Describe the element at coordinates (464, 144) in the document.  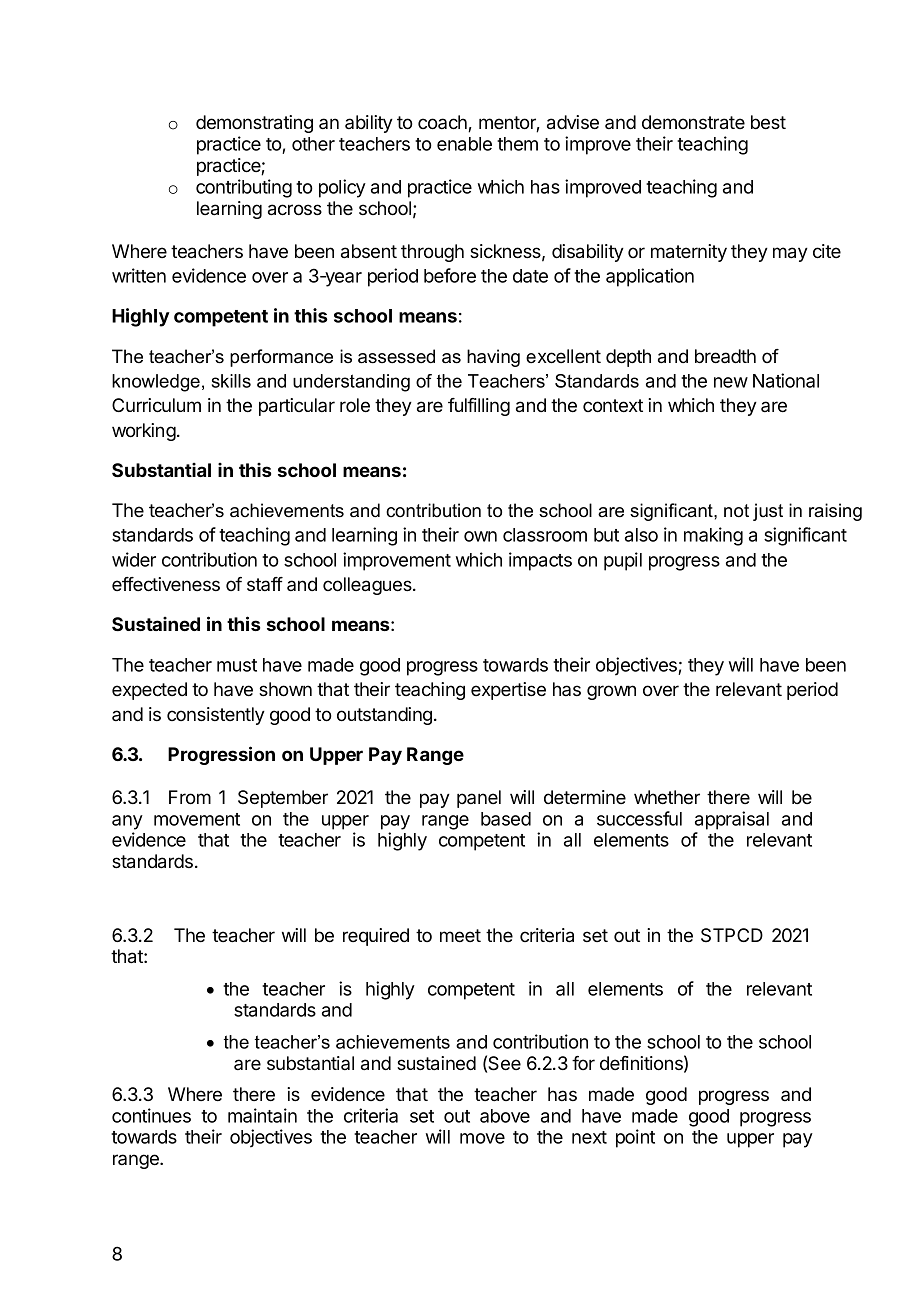
I see `enable` at that location.
